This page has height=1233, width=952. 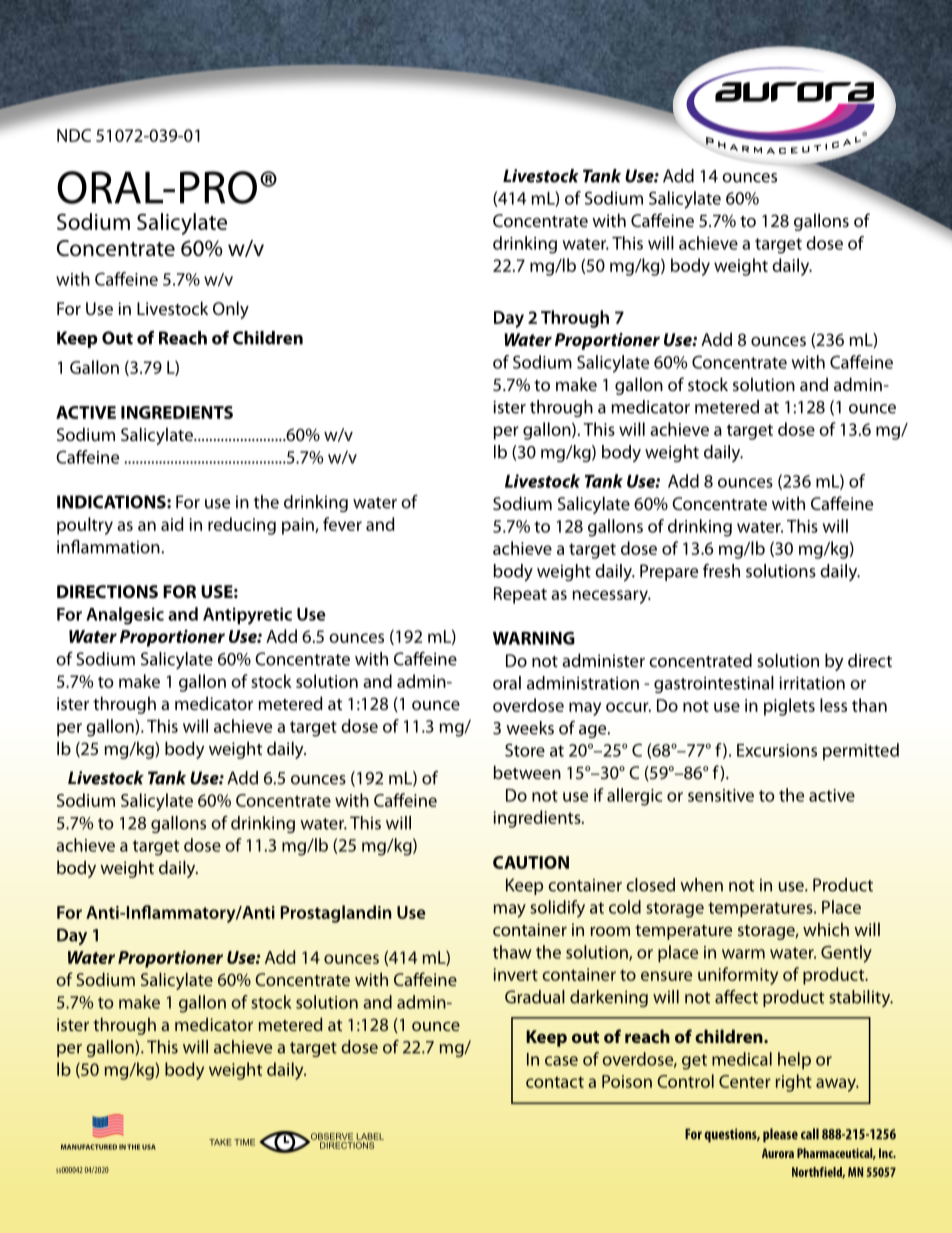 What do you see at coordinates (555, 1082) in the page?
I see `contact` at bounding box center [555, 1082].
